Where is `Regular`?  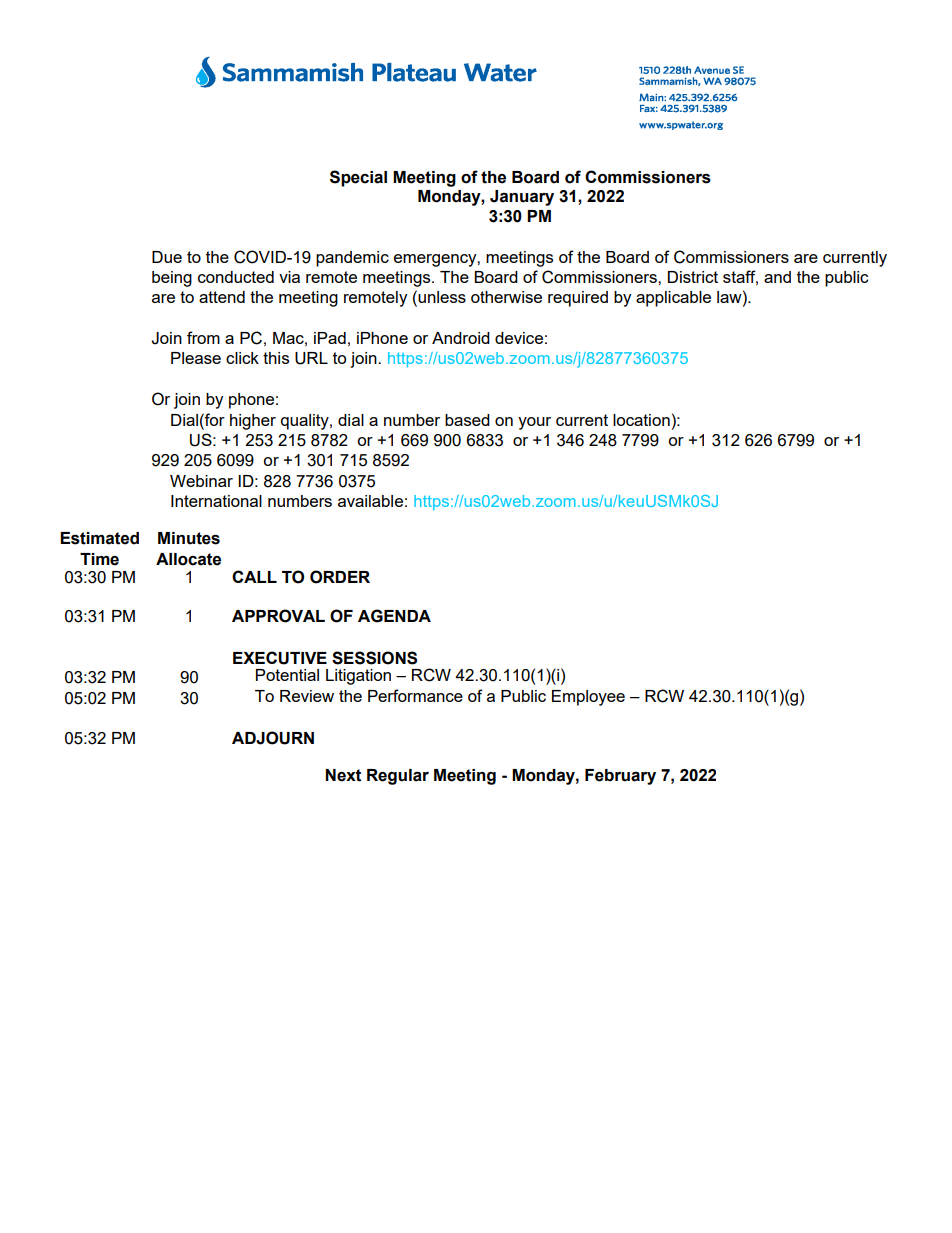
Regular is located at coordinates (398, 777).
